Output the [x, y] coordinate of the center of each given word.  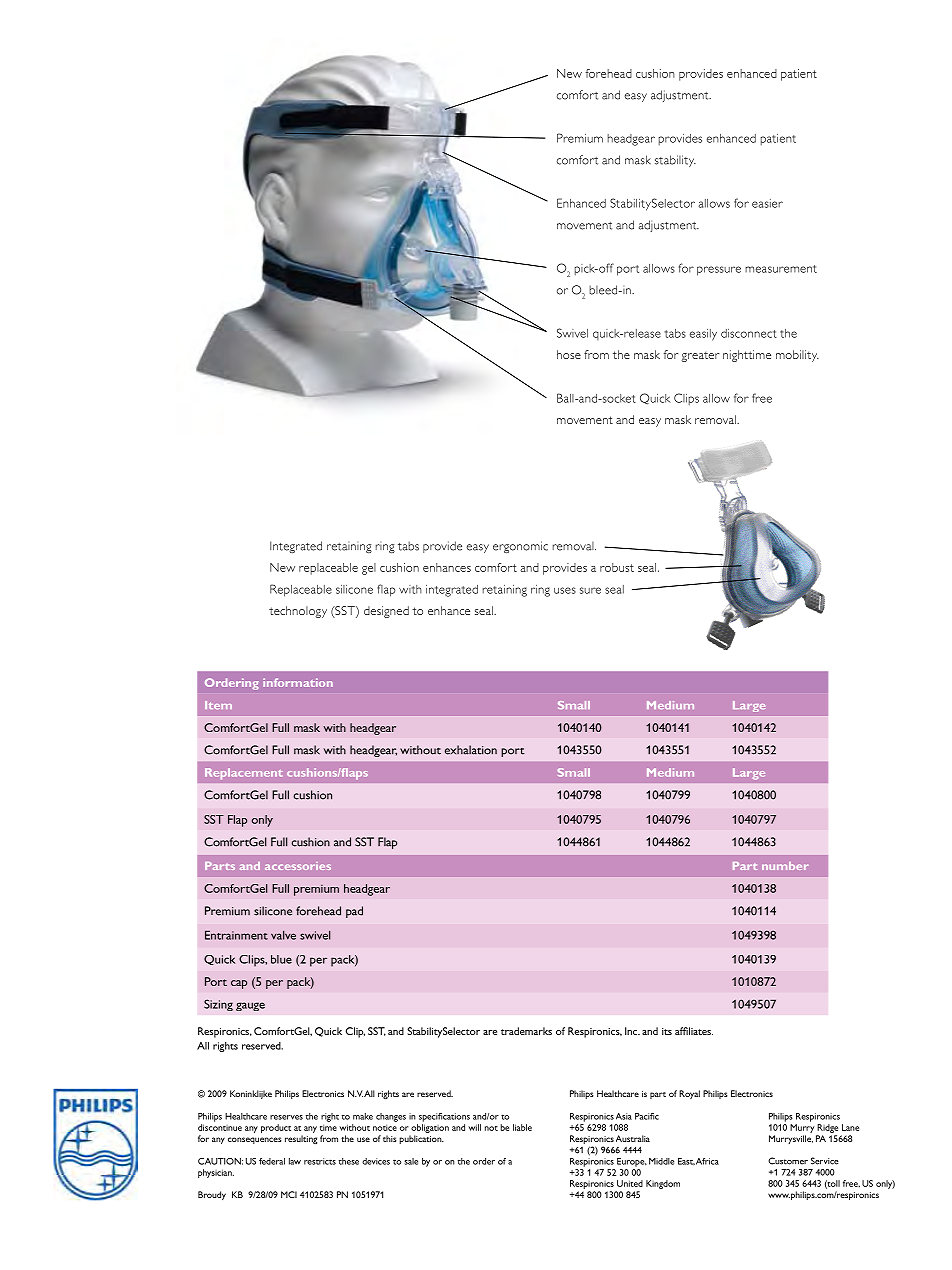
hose [569, 354]
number [785, 866]
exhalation [471, 750]
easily [703, 335]
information [298, 682]
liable [522, 1127]
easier [767, 203]
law [295, 1161]
